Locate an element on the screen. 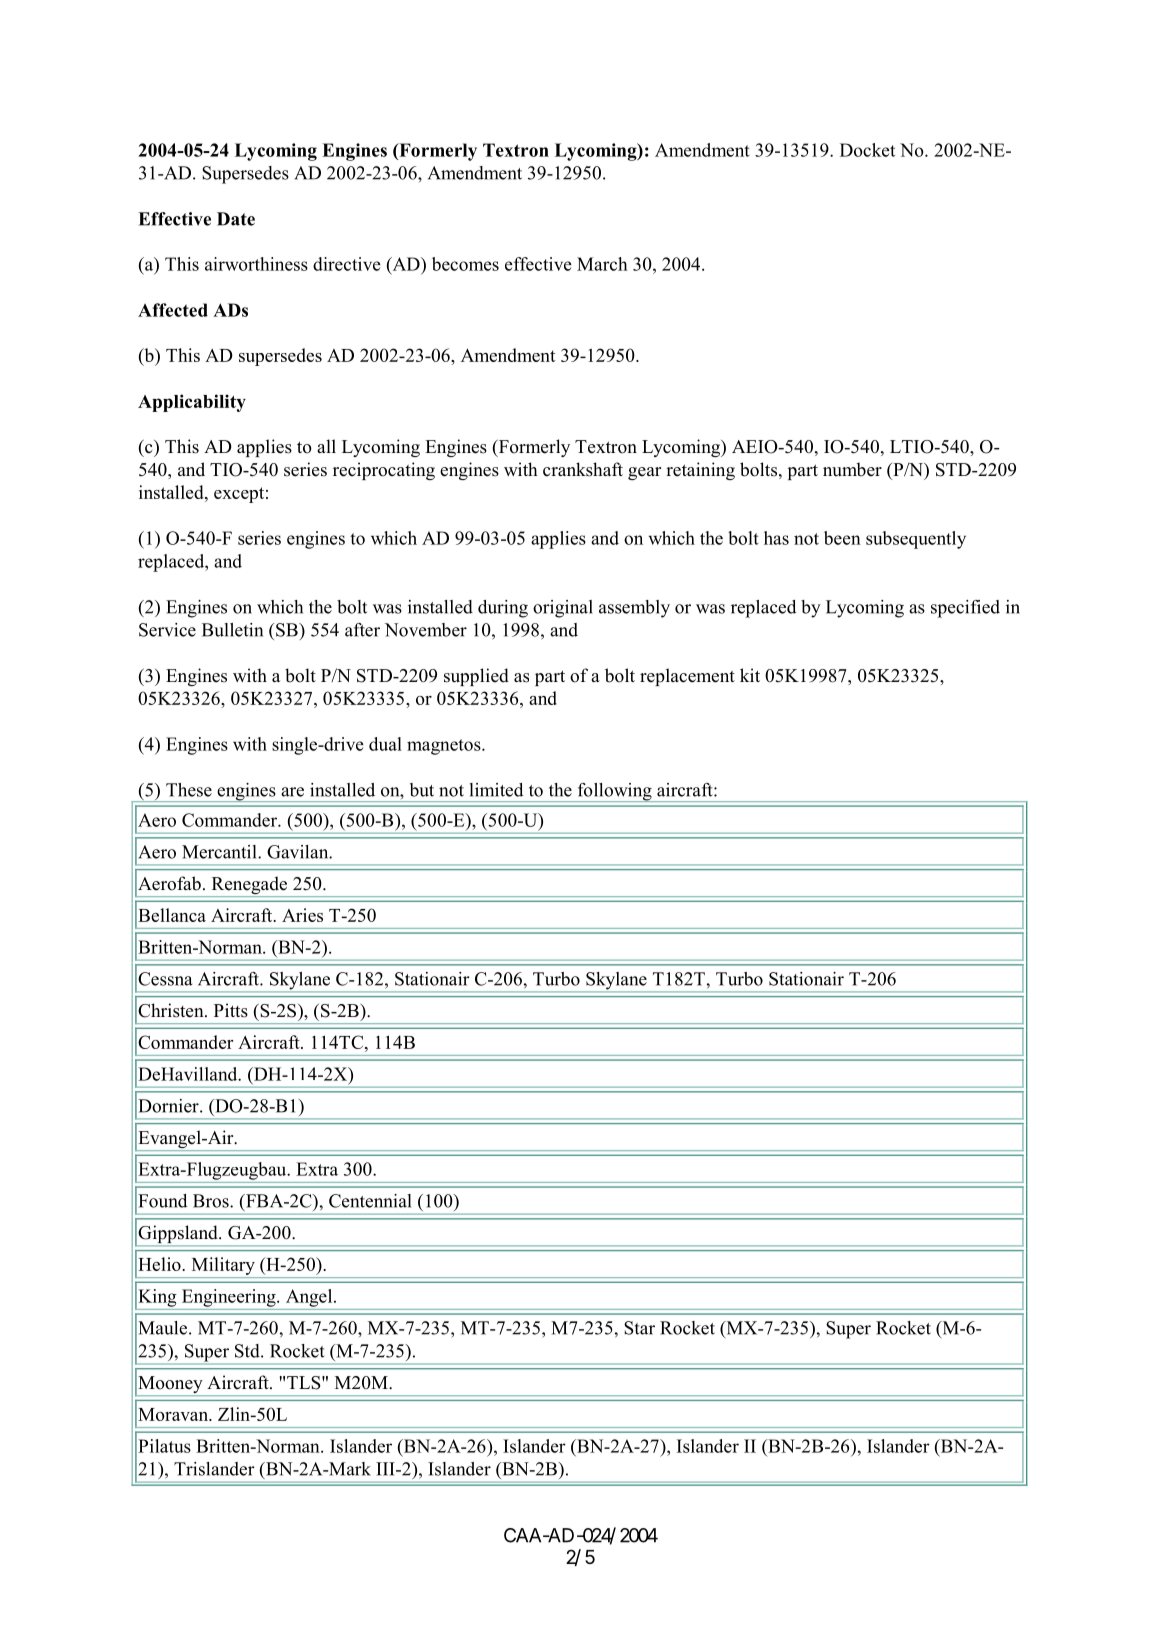 This screenshot has width=1158, height=1638. number is located at coordinates (852, 469).
